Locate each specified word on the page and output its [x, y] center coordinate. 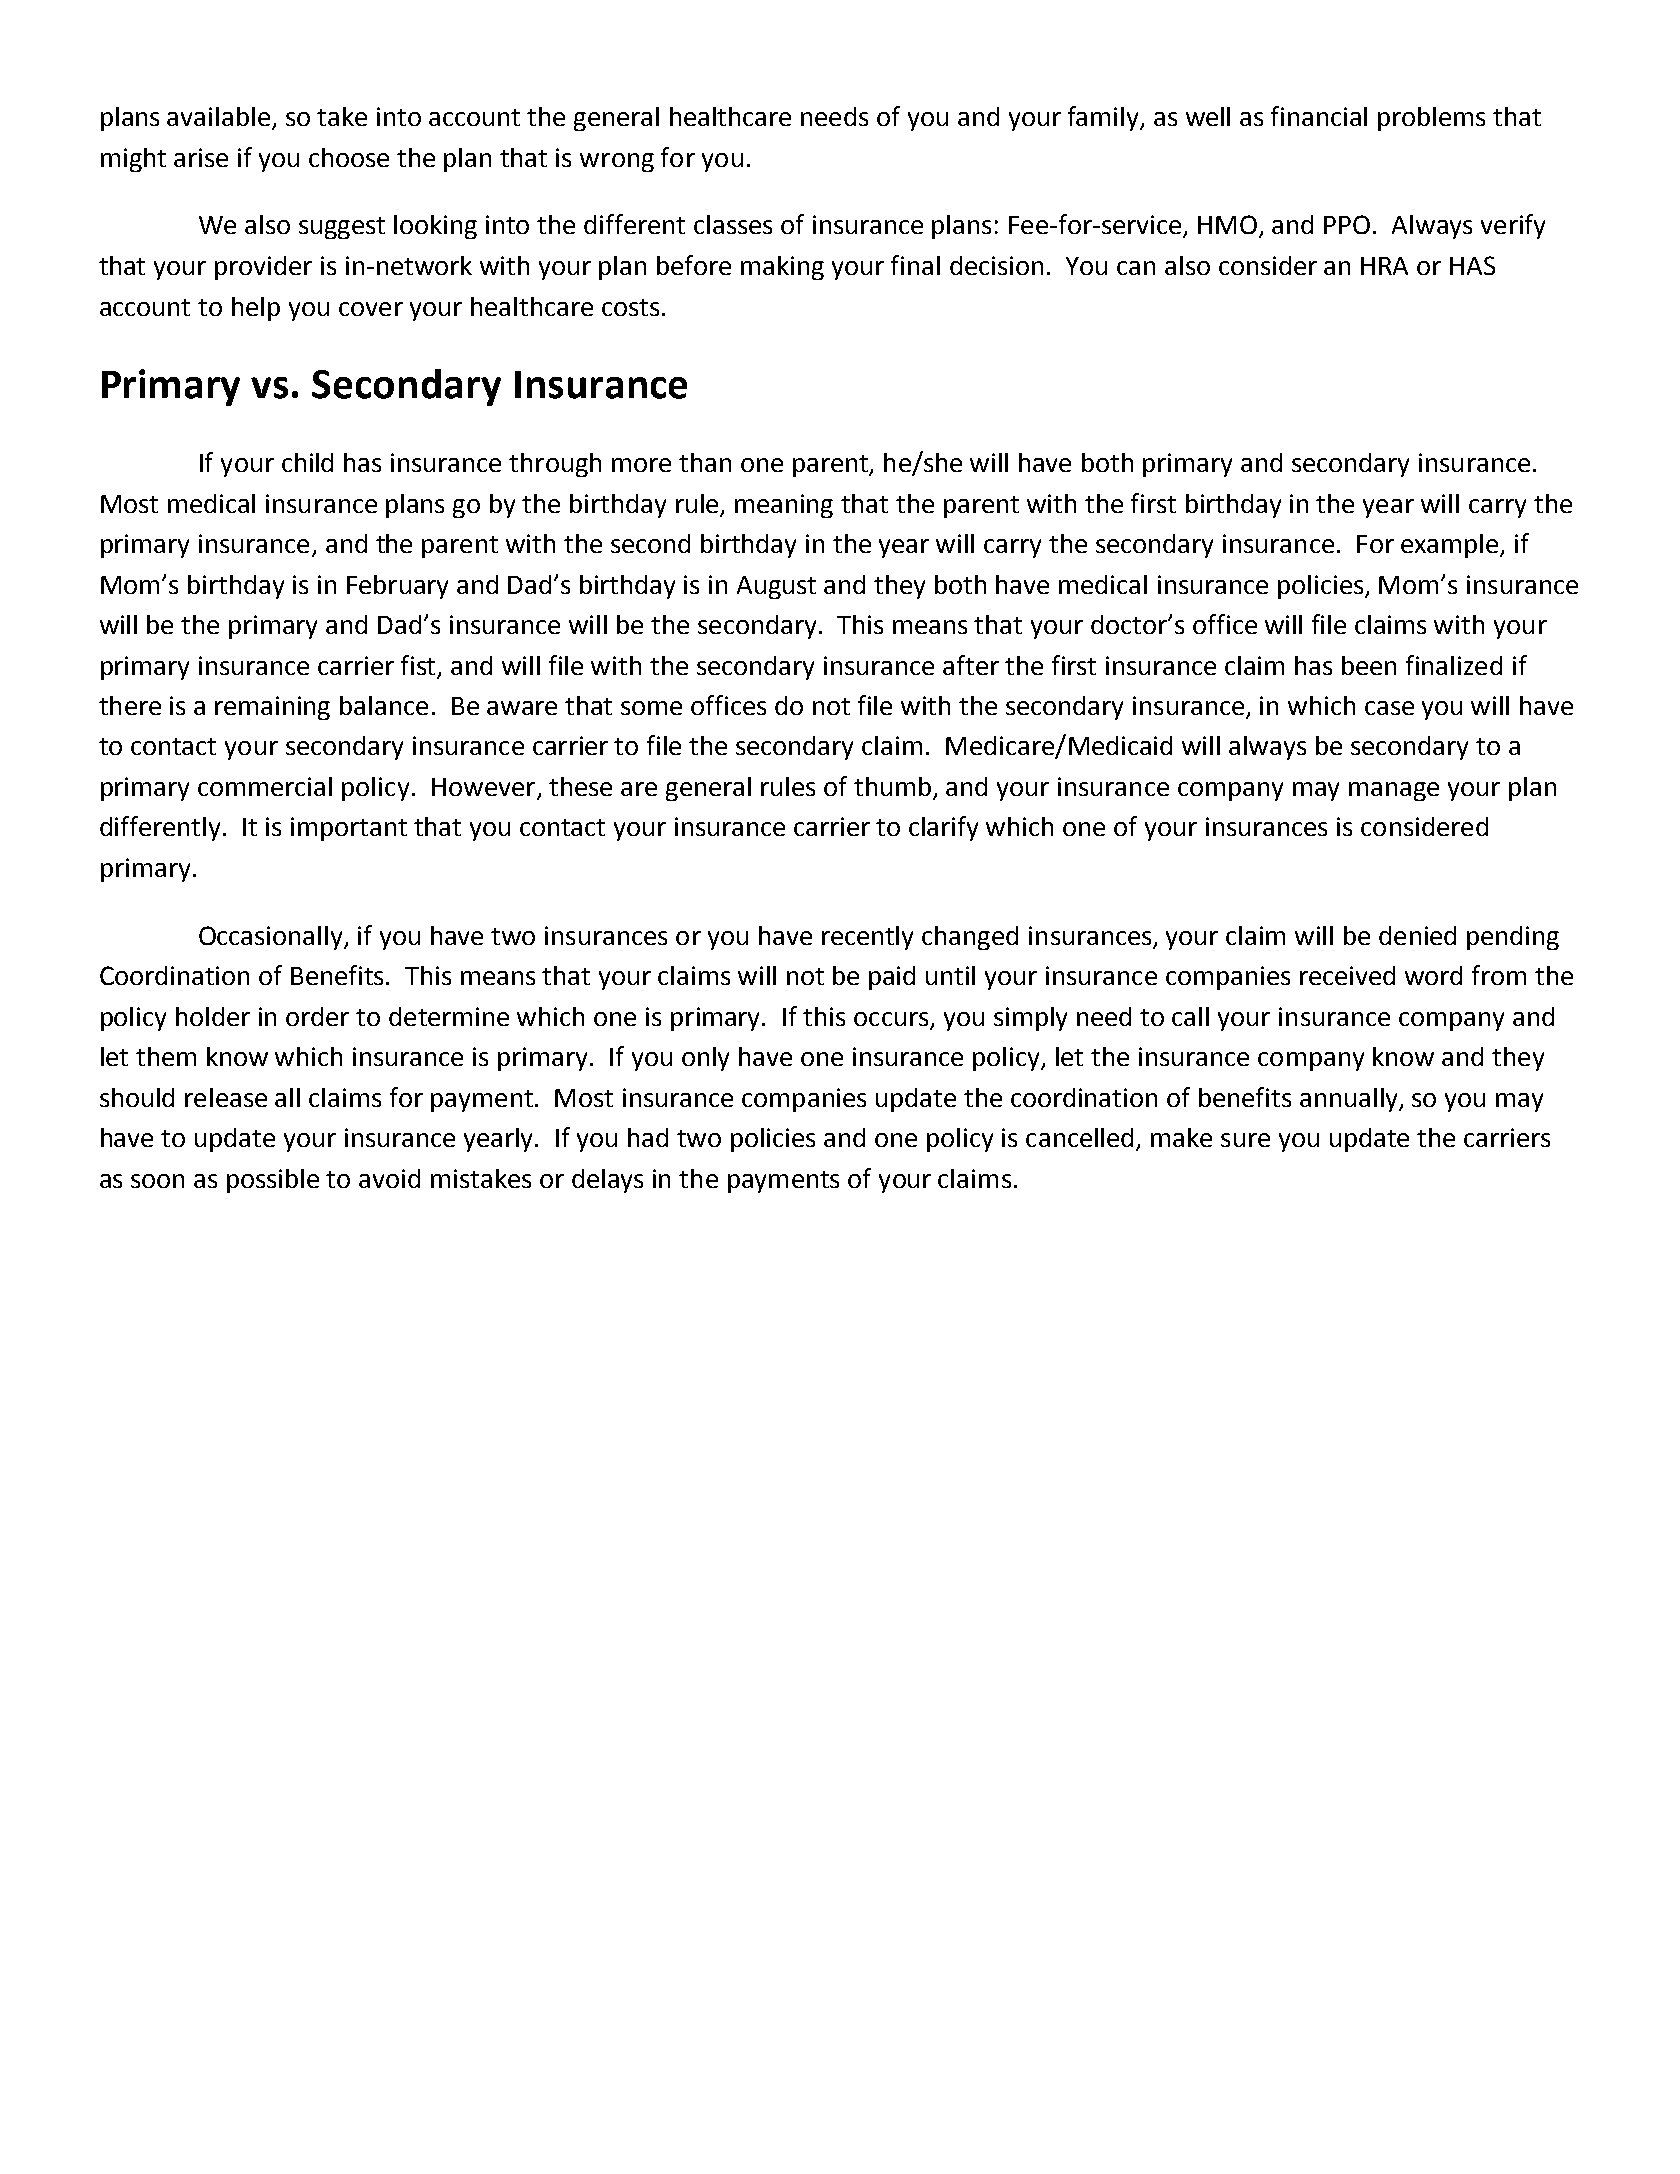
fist [420, 666]
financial [1319, 116]
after [971, 665]
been [1369, 665]
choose [349, 157]
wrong [617, 162]
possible [273, 1181]
